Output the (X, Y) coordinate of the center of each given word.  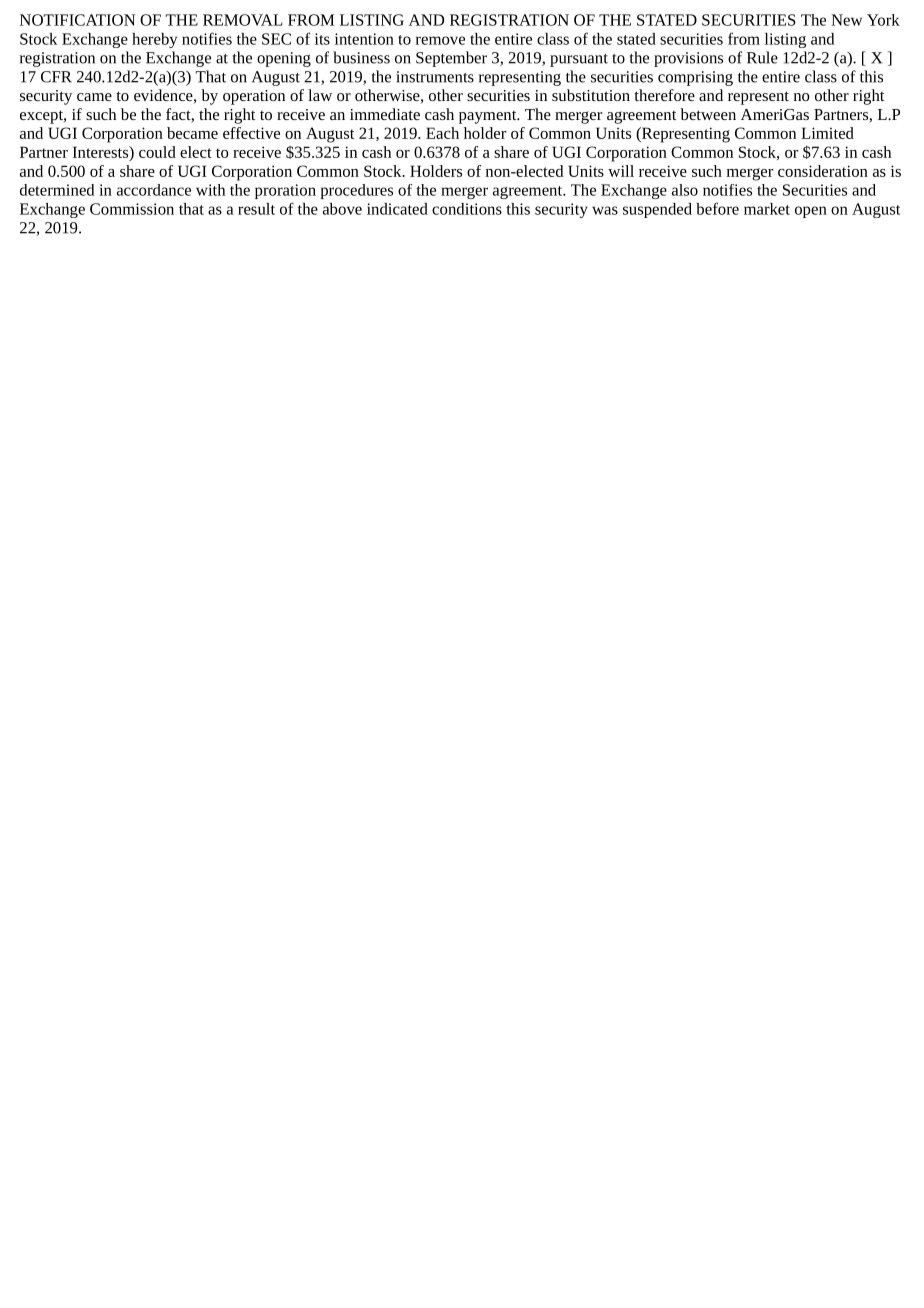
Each (442, 133)
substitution (591, 95)
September (451, 59)
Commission (132, 209)
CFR (56, 77)
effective (251, 133)
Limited (827, 133)
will (621, 171)
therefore (664, 95)
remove (440, 40)
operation (254, 97)
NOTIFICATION (78, 20)
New (846, 20)
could (157, 152)
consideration (823, 171)
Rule (762, 57)
